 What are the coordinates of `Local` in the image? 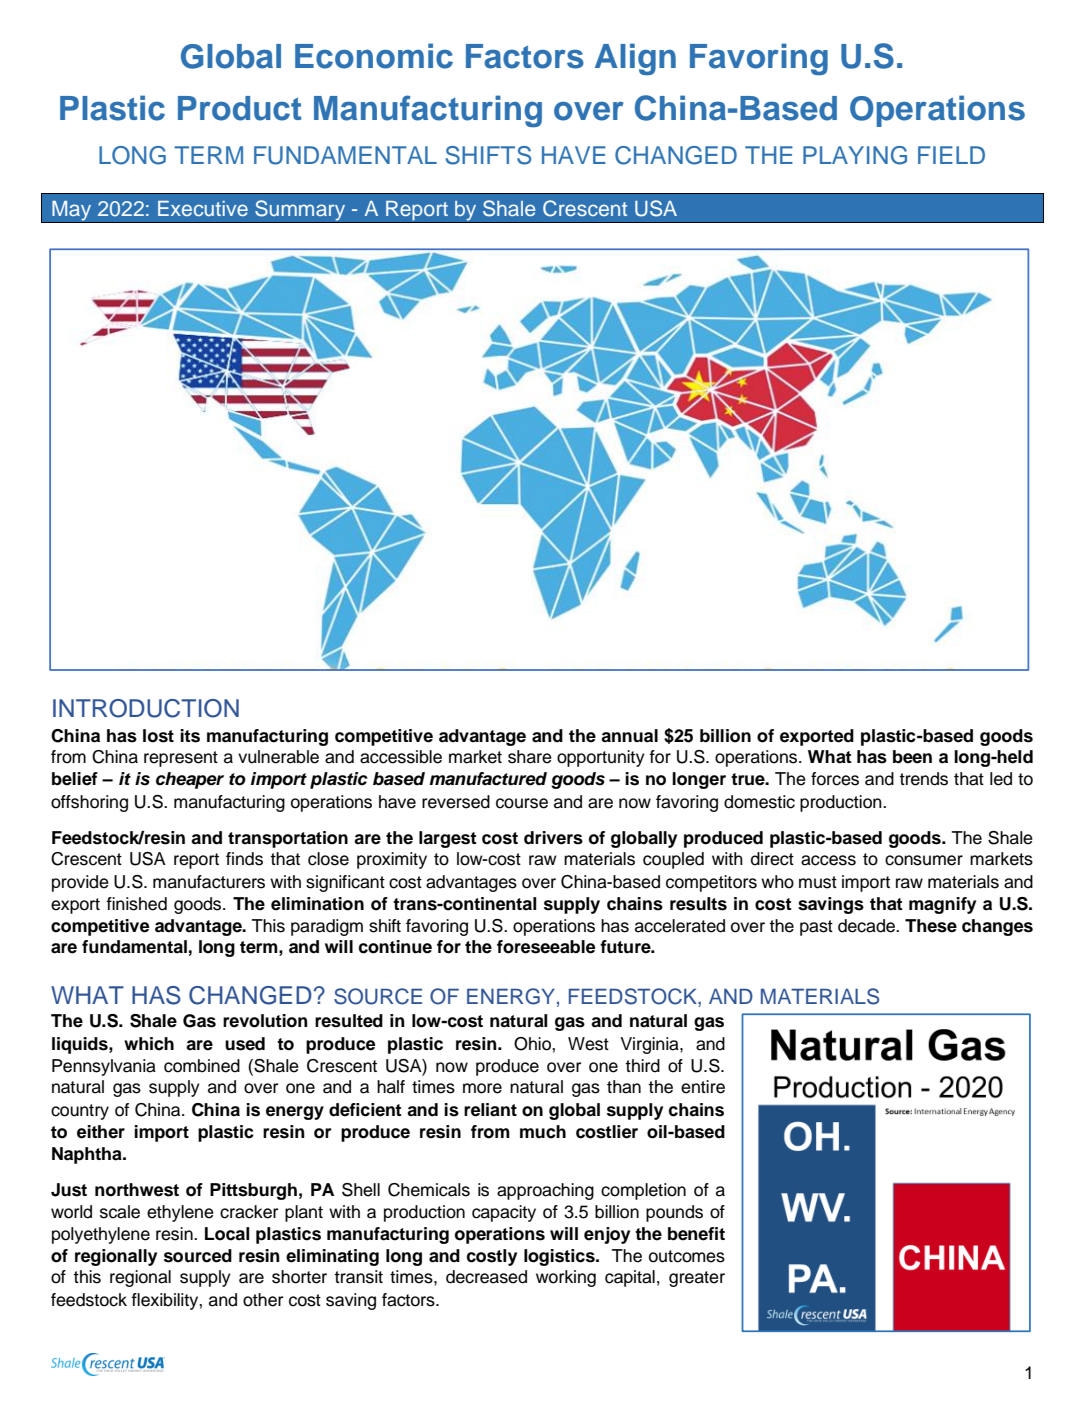 It's located at (227, 1234).
